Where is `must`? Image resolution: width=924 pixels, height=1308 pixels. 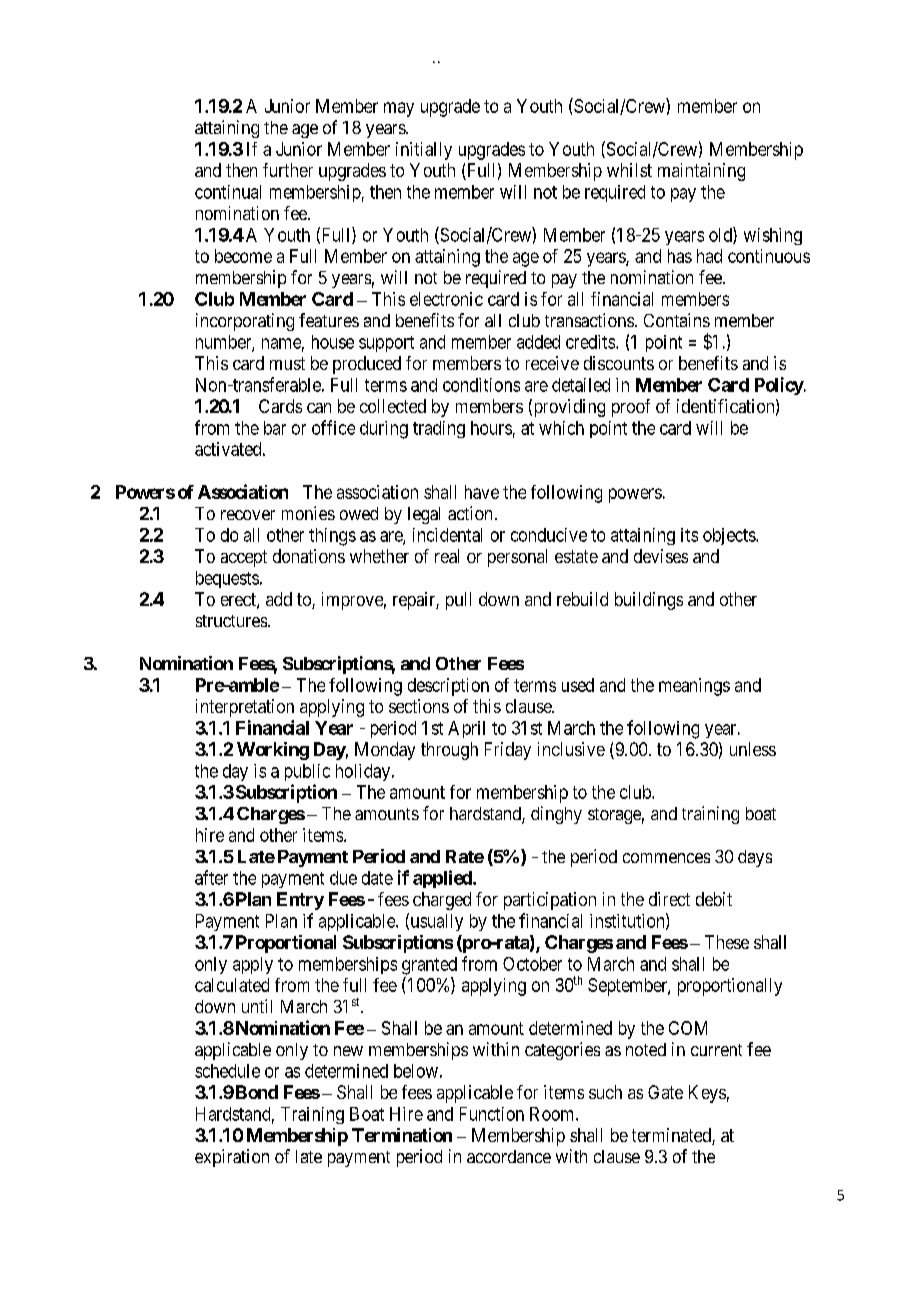 must is located at coordinates (287, 363).
